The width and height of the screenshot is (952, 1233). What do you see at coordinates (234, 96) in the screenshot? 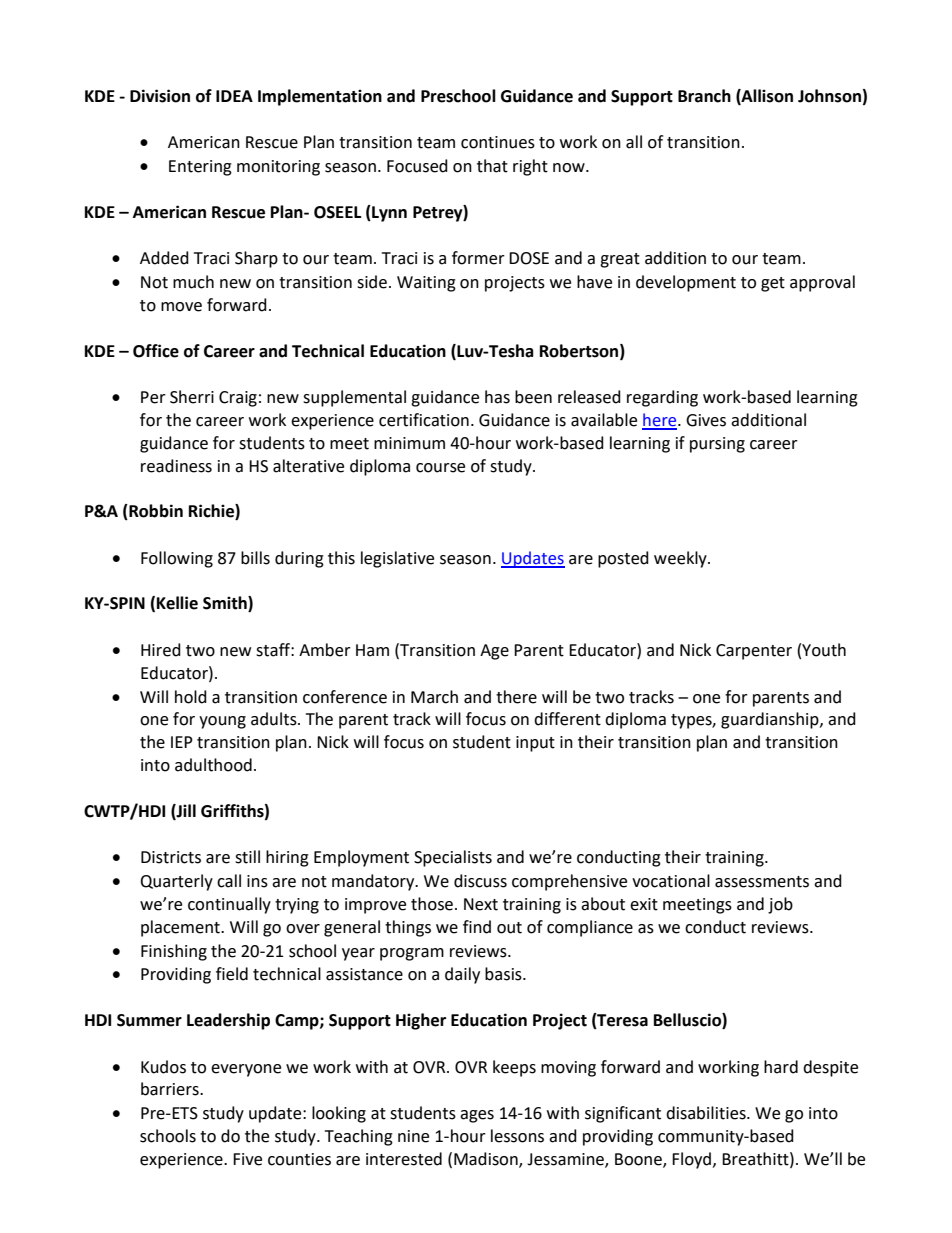
I see `IDEA` at bounding box center [234, 96].
